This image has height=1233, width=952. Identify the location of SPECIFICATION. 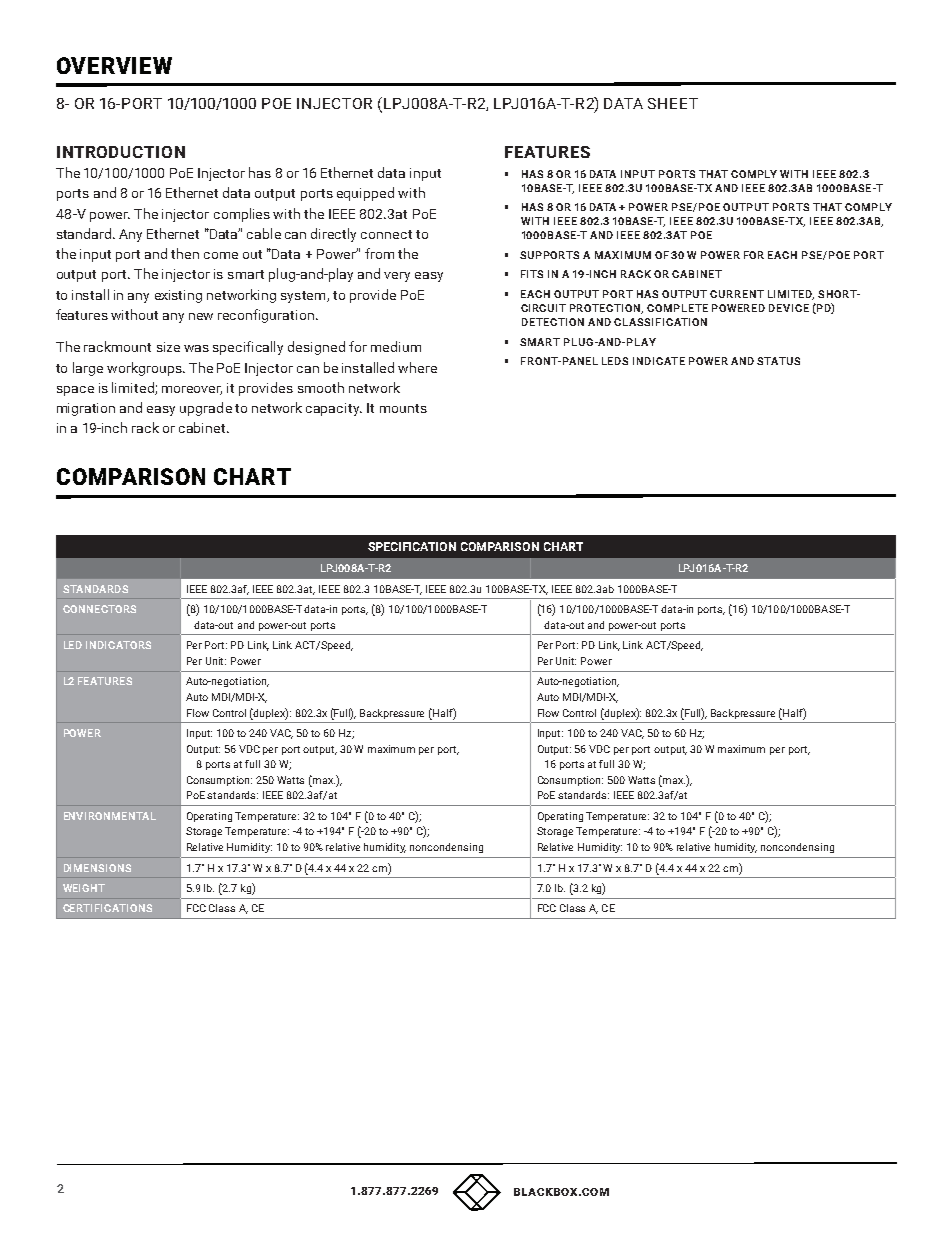
(412, 546).
